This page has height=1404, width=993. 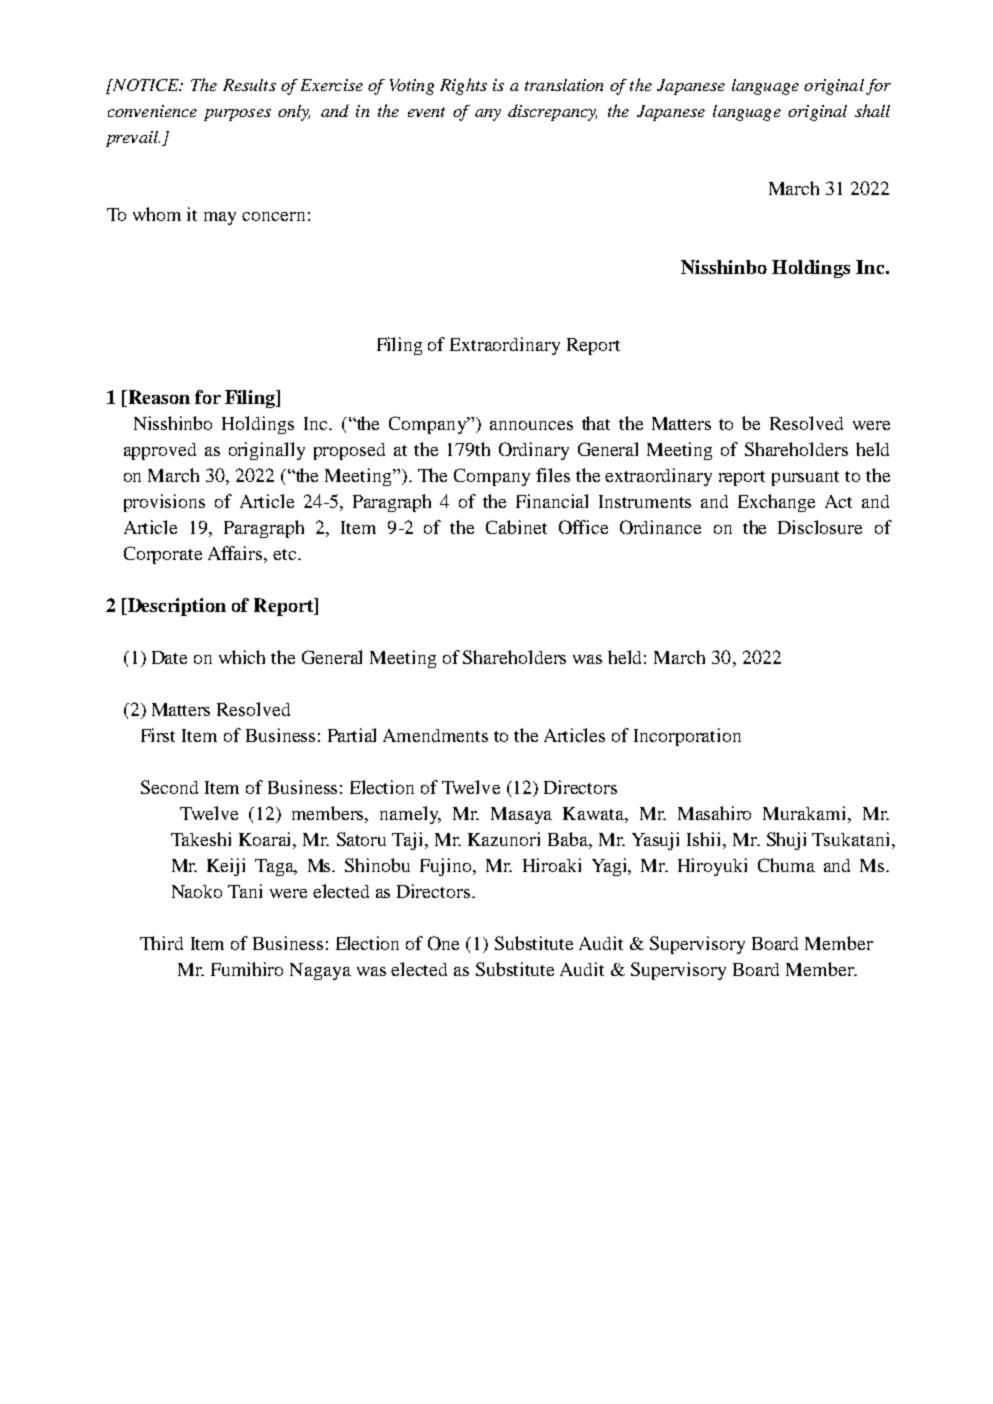 I want to click on discrepancy, so click(x=552, y=112).
